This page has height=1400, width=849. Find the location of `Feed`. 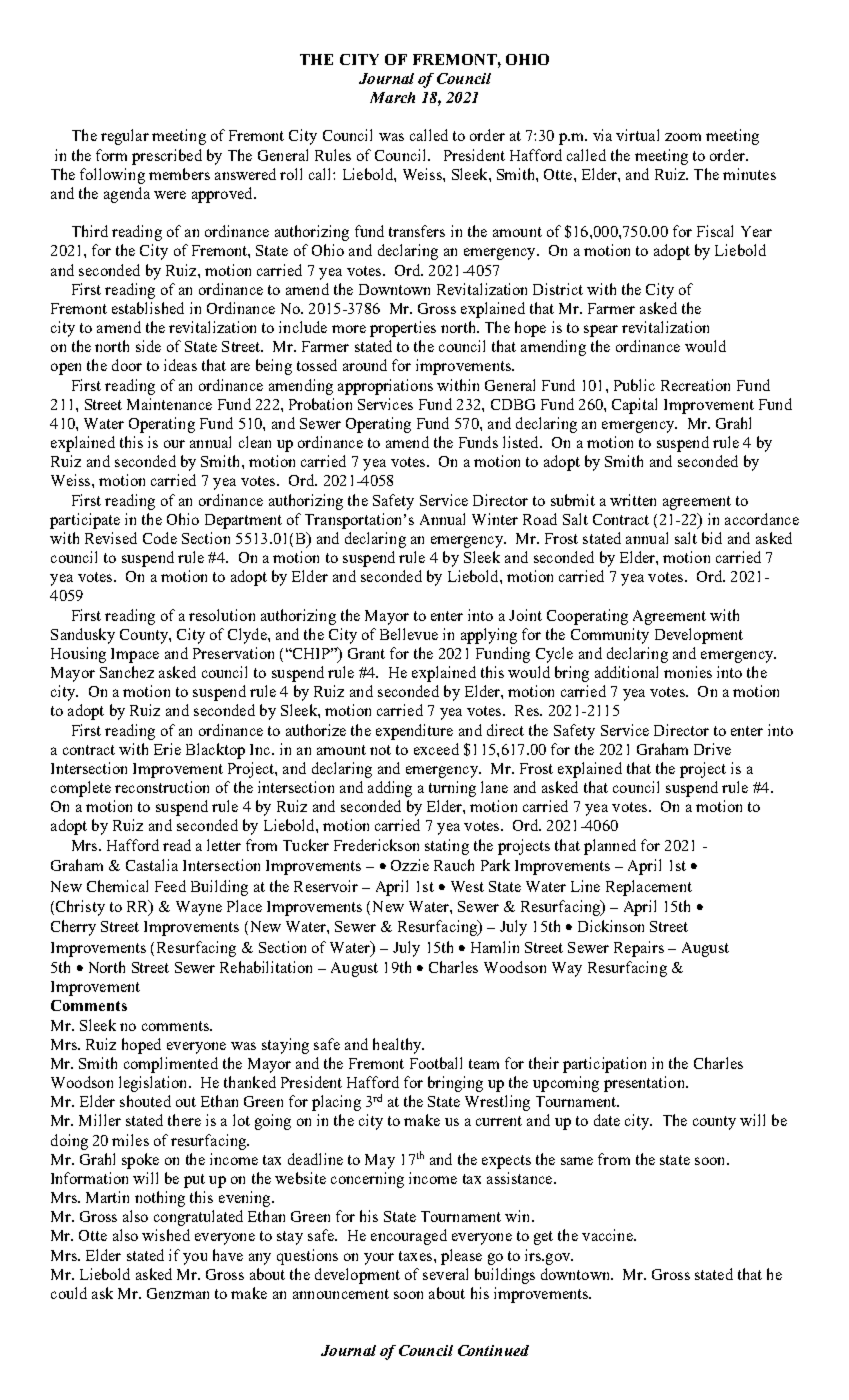

Feed is located at coordinates (170, 886).
